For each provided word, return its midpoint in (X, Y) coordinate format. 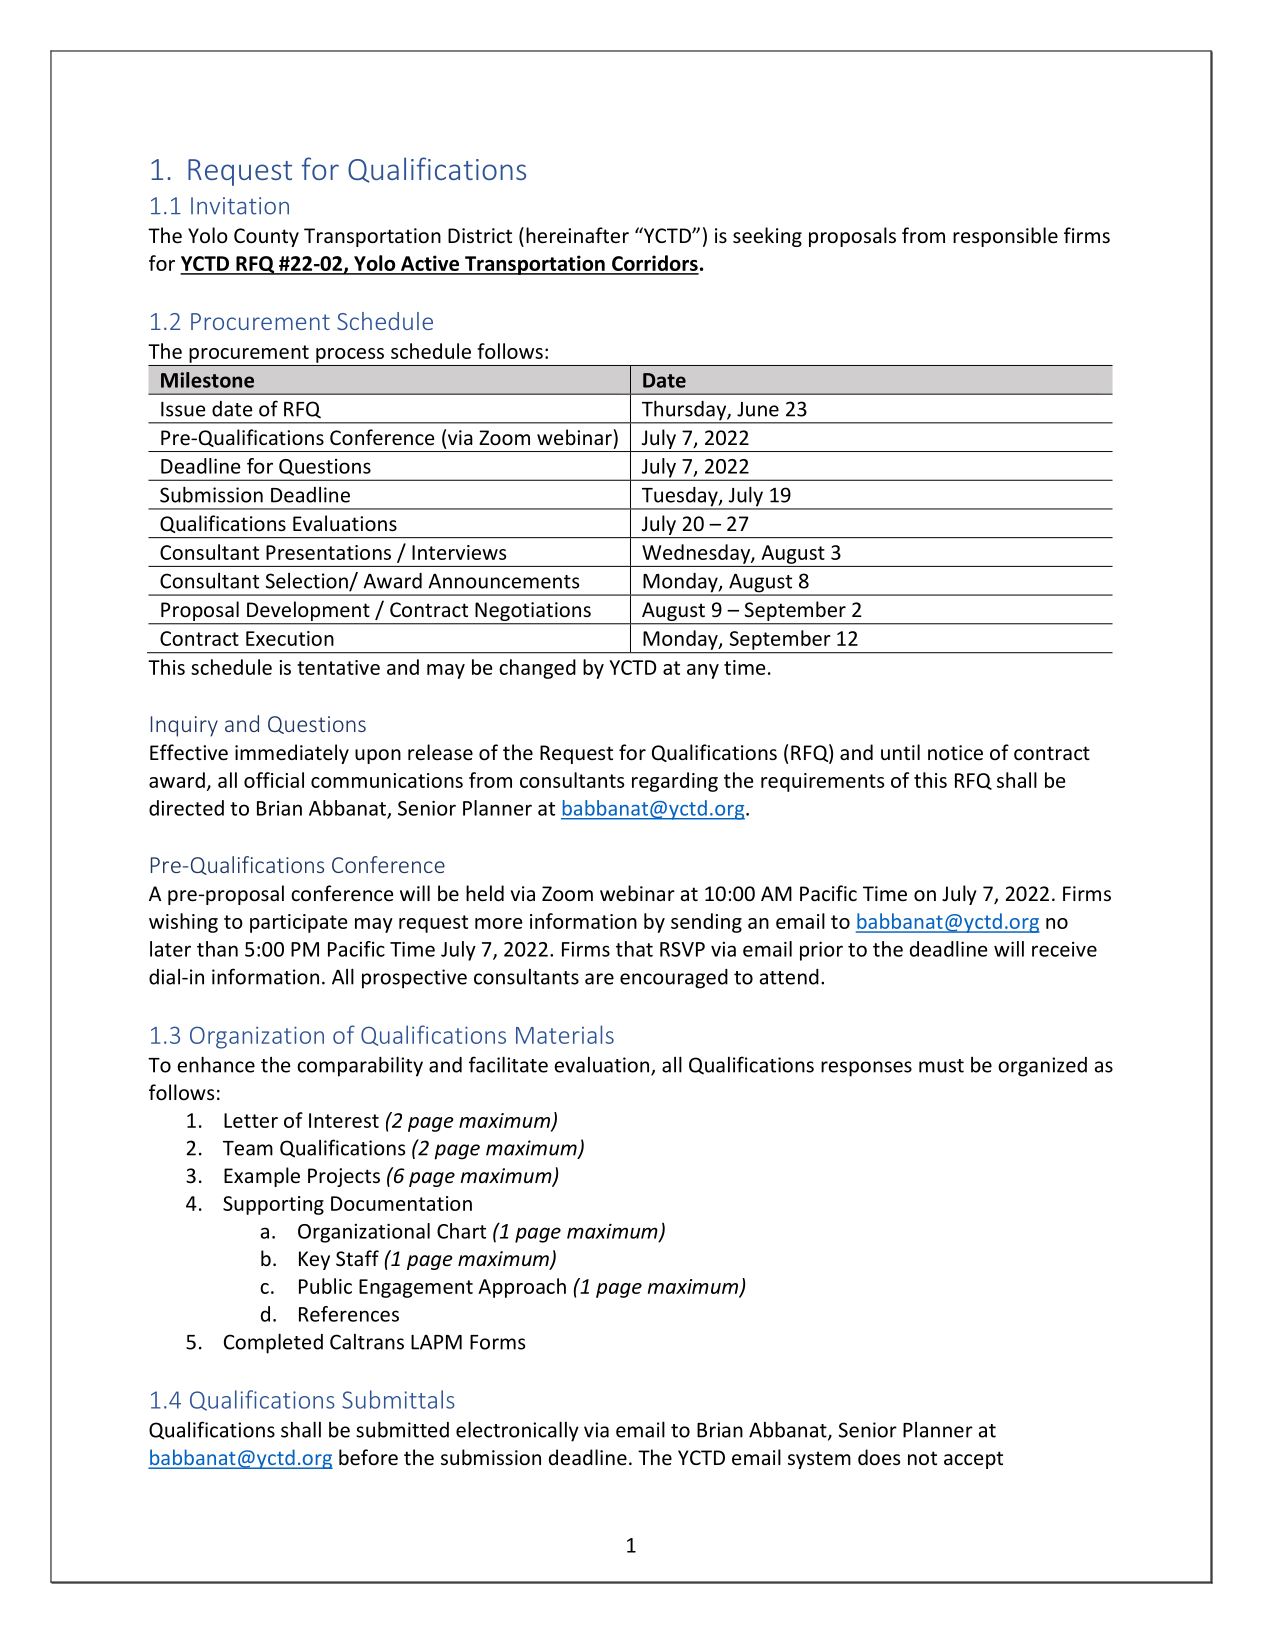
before (368, 1457)
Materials (565, 1034)
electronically (517, 1431)
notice (955, 753)
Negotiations (533, 613)
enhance (216, 1064)
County (266, 237)
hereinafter (577, 235)
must (941, 1066)
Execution (290, 638)
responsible (1005, 237)
